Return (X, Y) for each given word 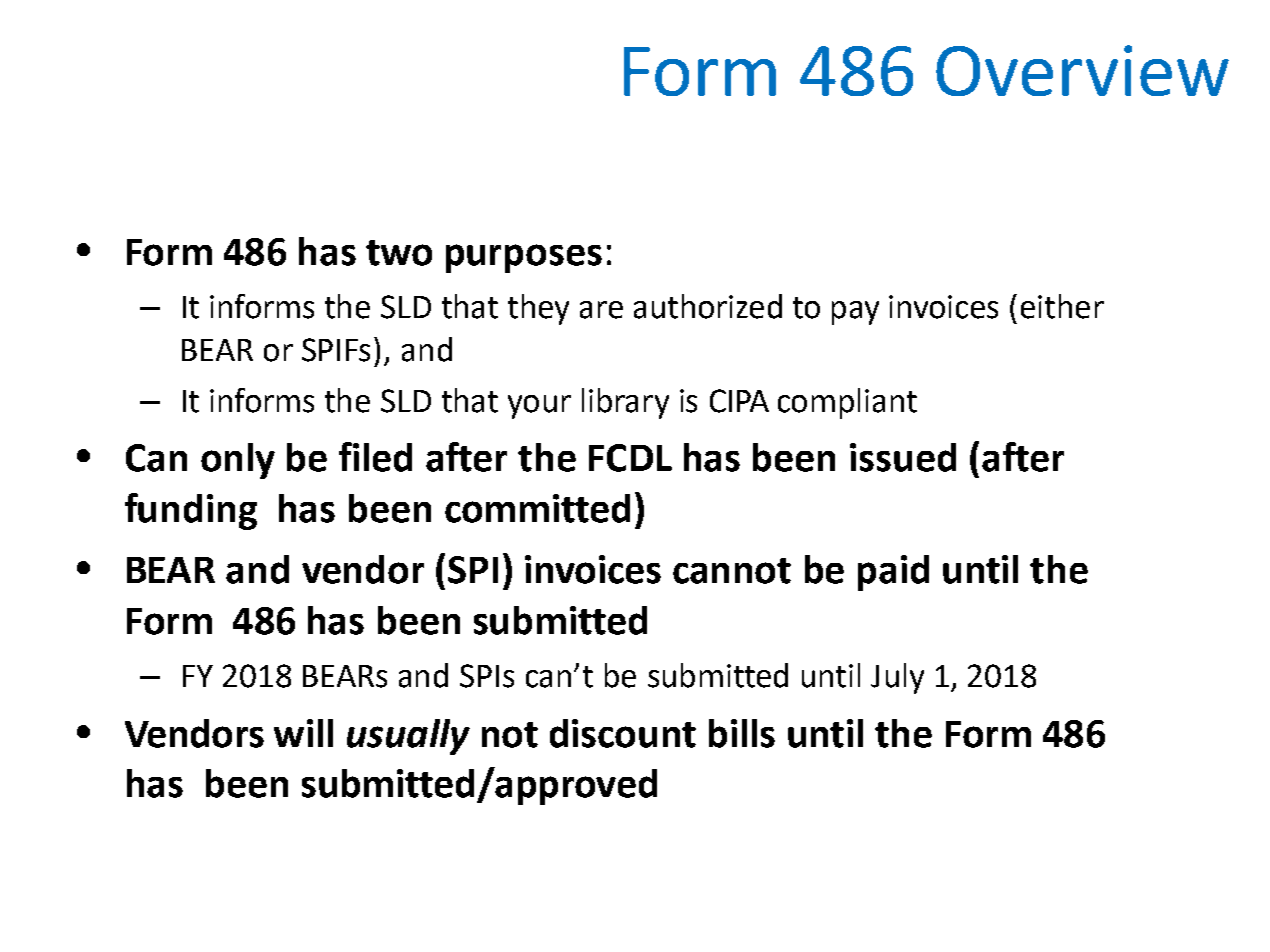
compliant (847, 403)
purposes (524, 258)
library (625, 403)
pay (855, 313)
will (303, 733)
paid (893, 573)
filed (375, 457)
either (1062, 306)
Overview (1082, 70)
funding (191, 511)
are (601, 310)
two (399, 253)
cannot (732, 571)
